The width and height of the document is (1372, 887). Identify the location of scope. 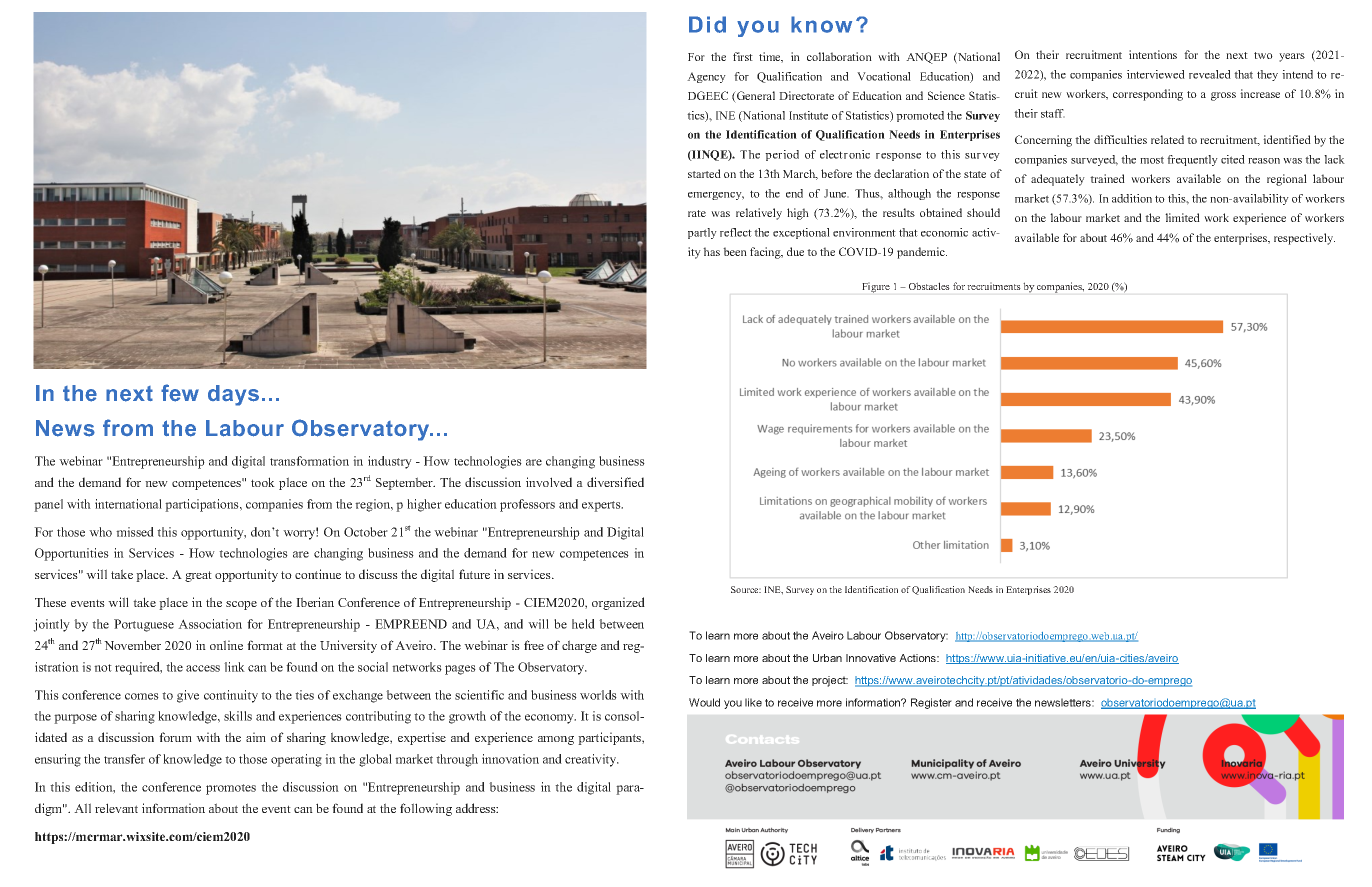
(241, 605).
